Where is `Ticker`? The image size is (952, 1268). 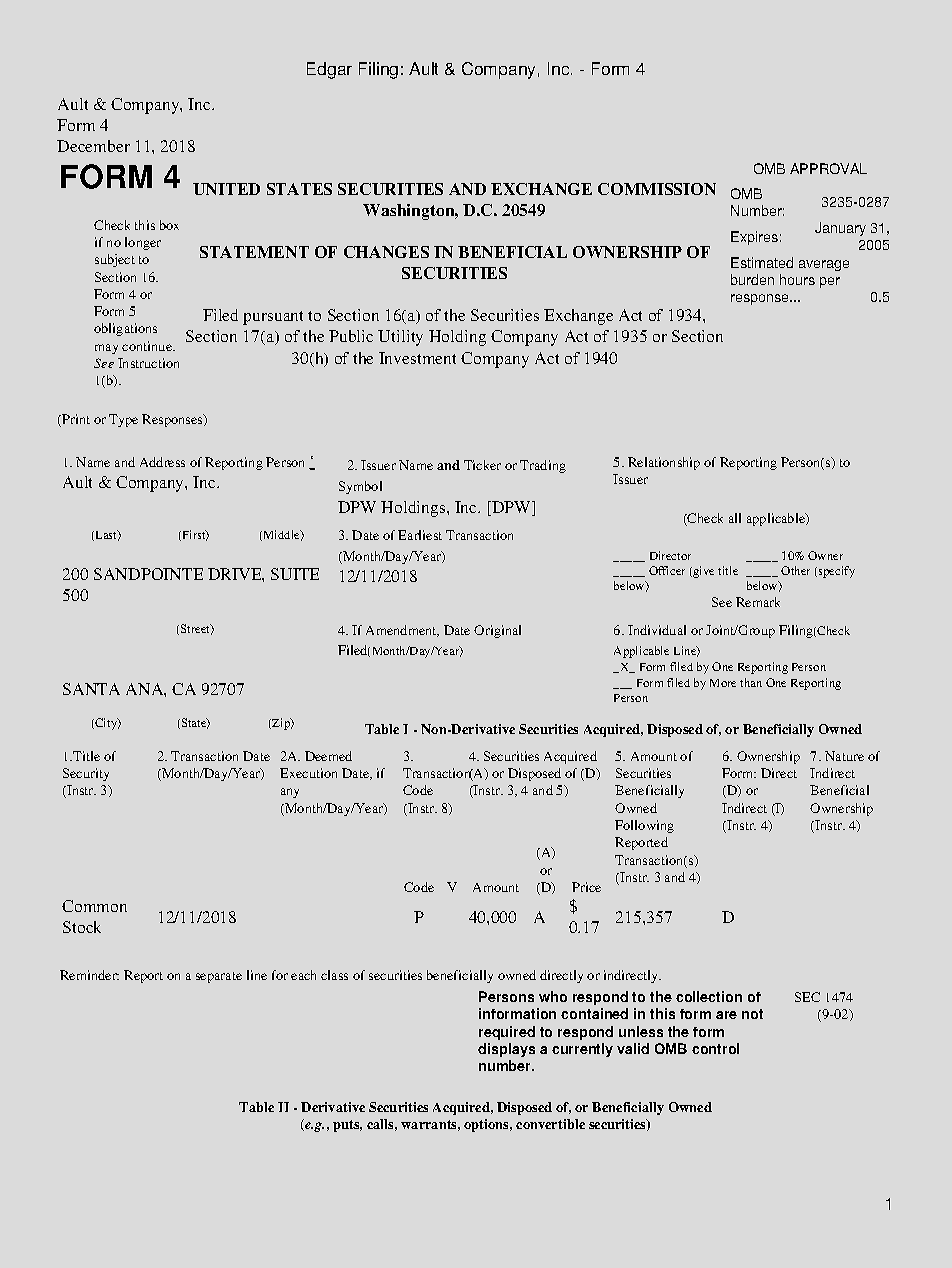
Ticker is located at coordinates (482, 465).
